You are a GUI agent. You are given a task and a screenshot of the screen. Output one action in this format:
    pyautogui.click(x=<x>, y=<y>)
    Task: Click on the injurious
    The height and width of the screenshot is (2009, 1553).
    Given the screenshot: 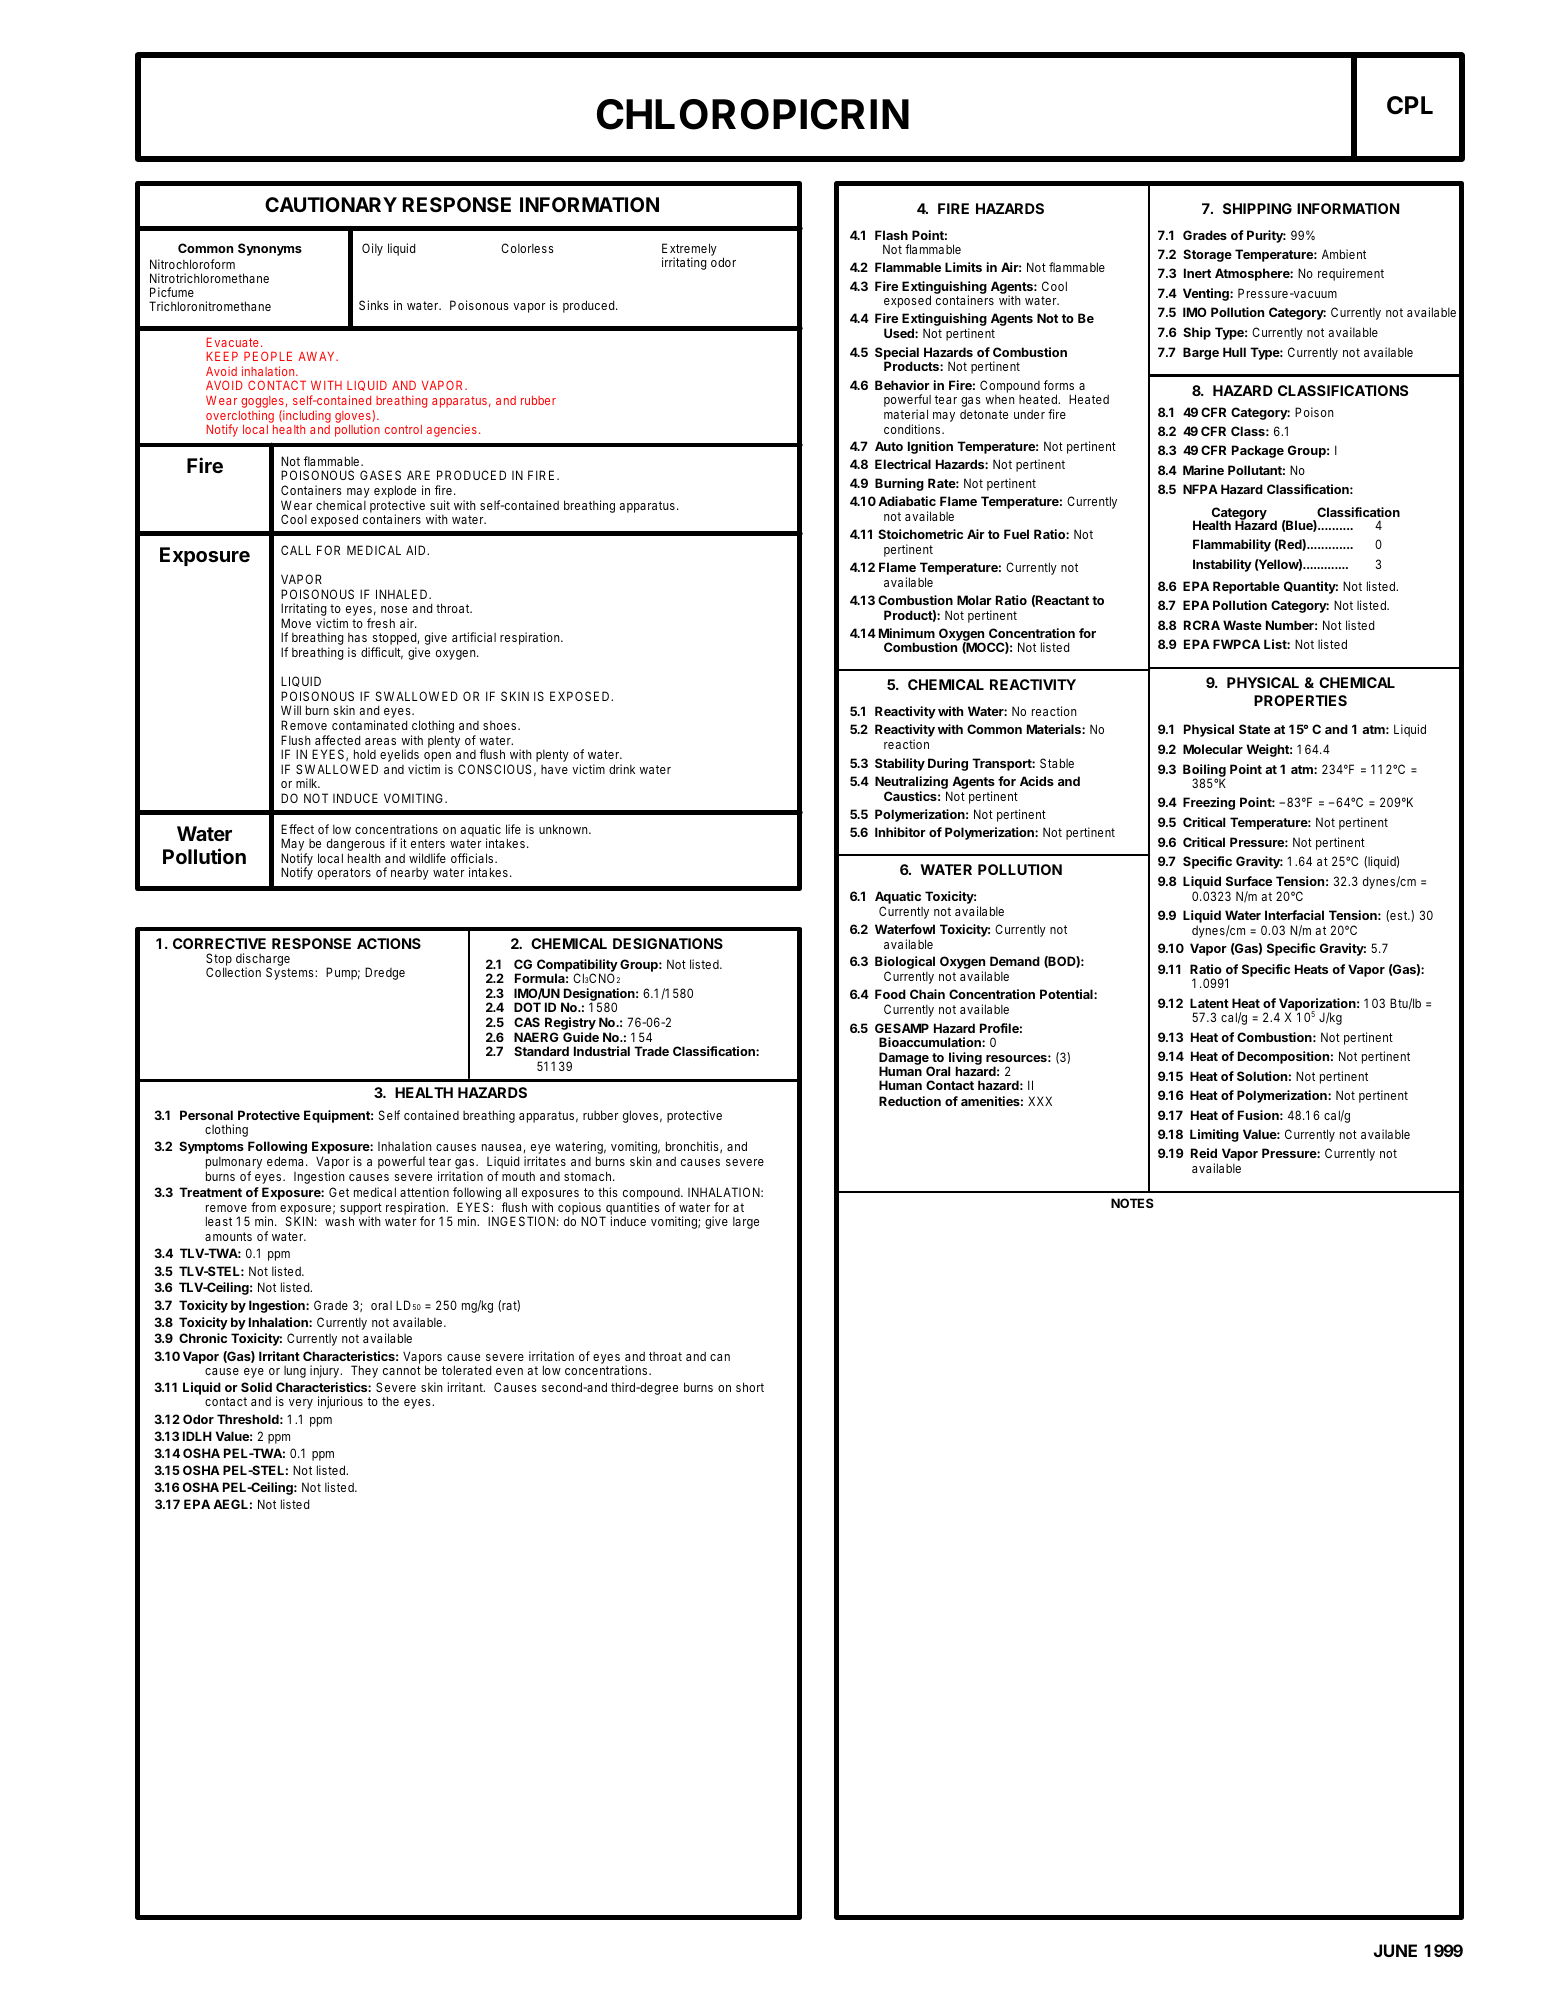 What is the action you would take?
    pyautogui.click(x=340, y=1402)
